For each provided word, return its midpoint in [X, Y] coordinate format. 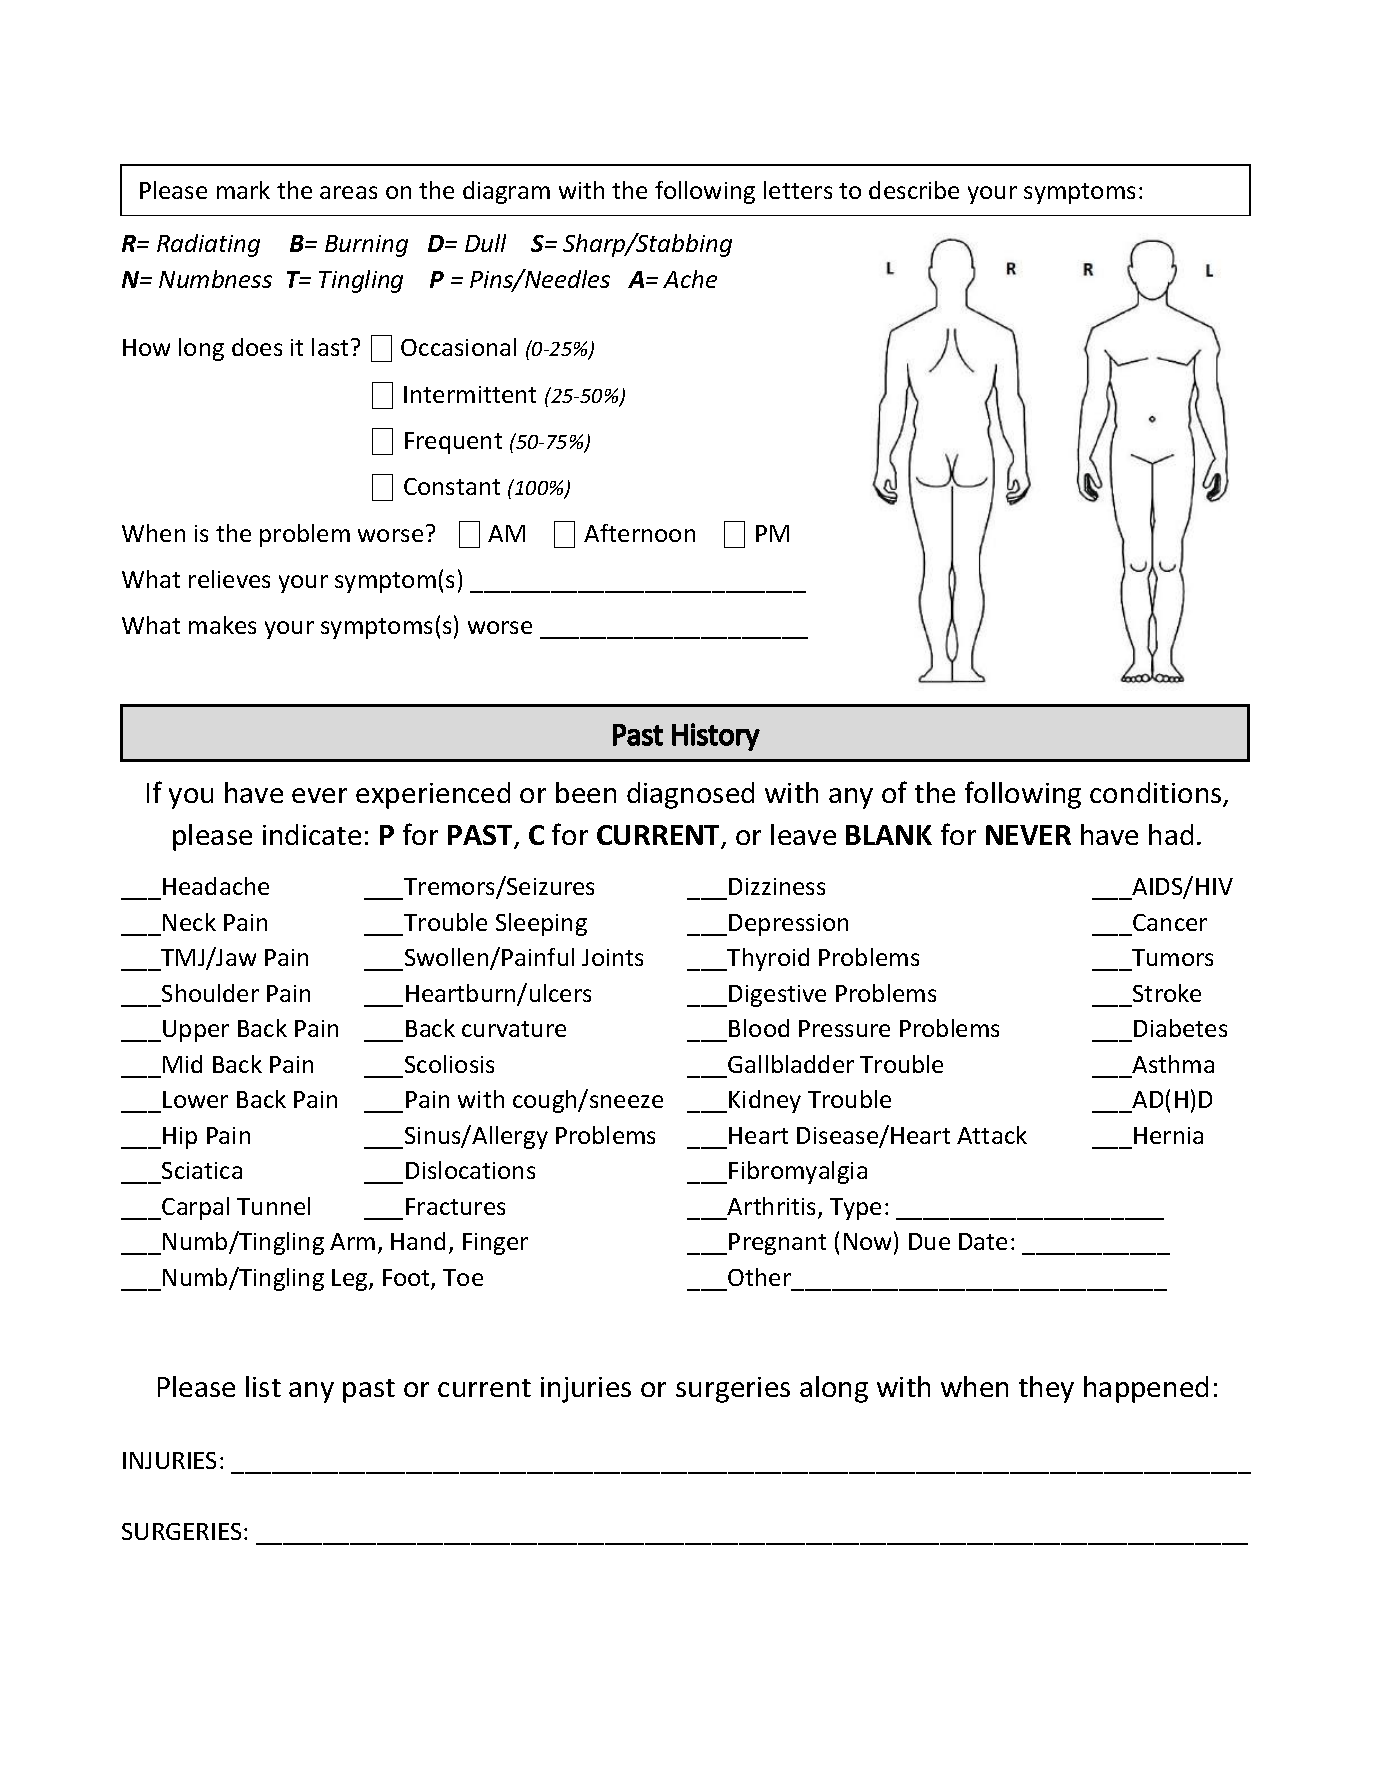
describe [914, 190]
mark [243, 190]
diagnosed [690, 795]
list [263, 1386]
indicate [312, 834]
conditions [1157, 794]
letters [798, 190]
